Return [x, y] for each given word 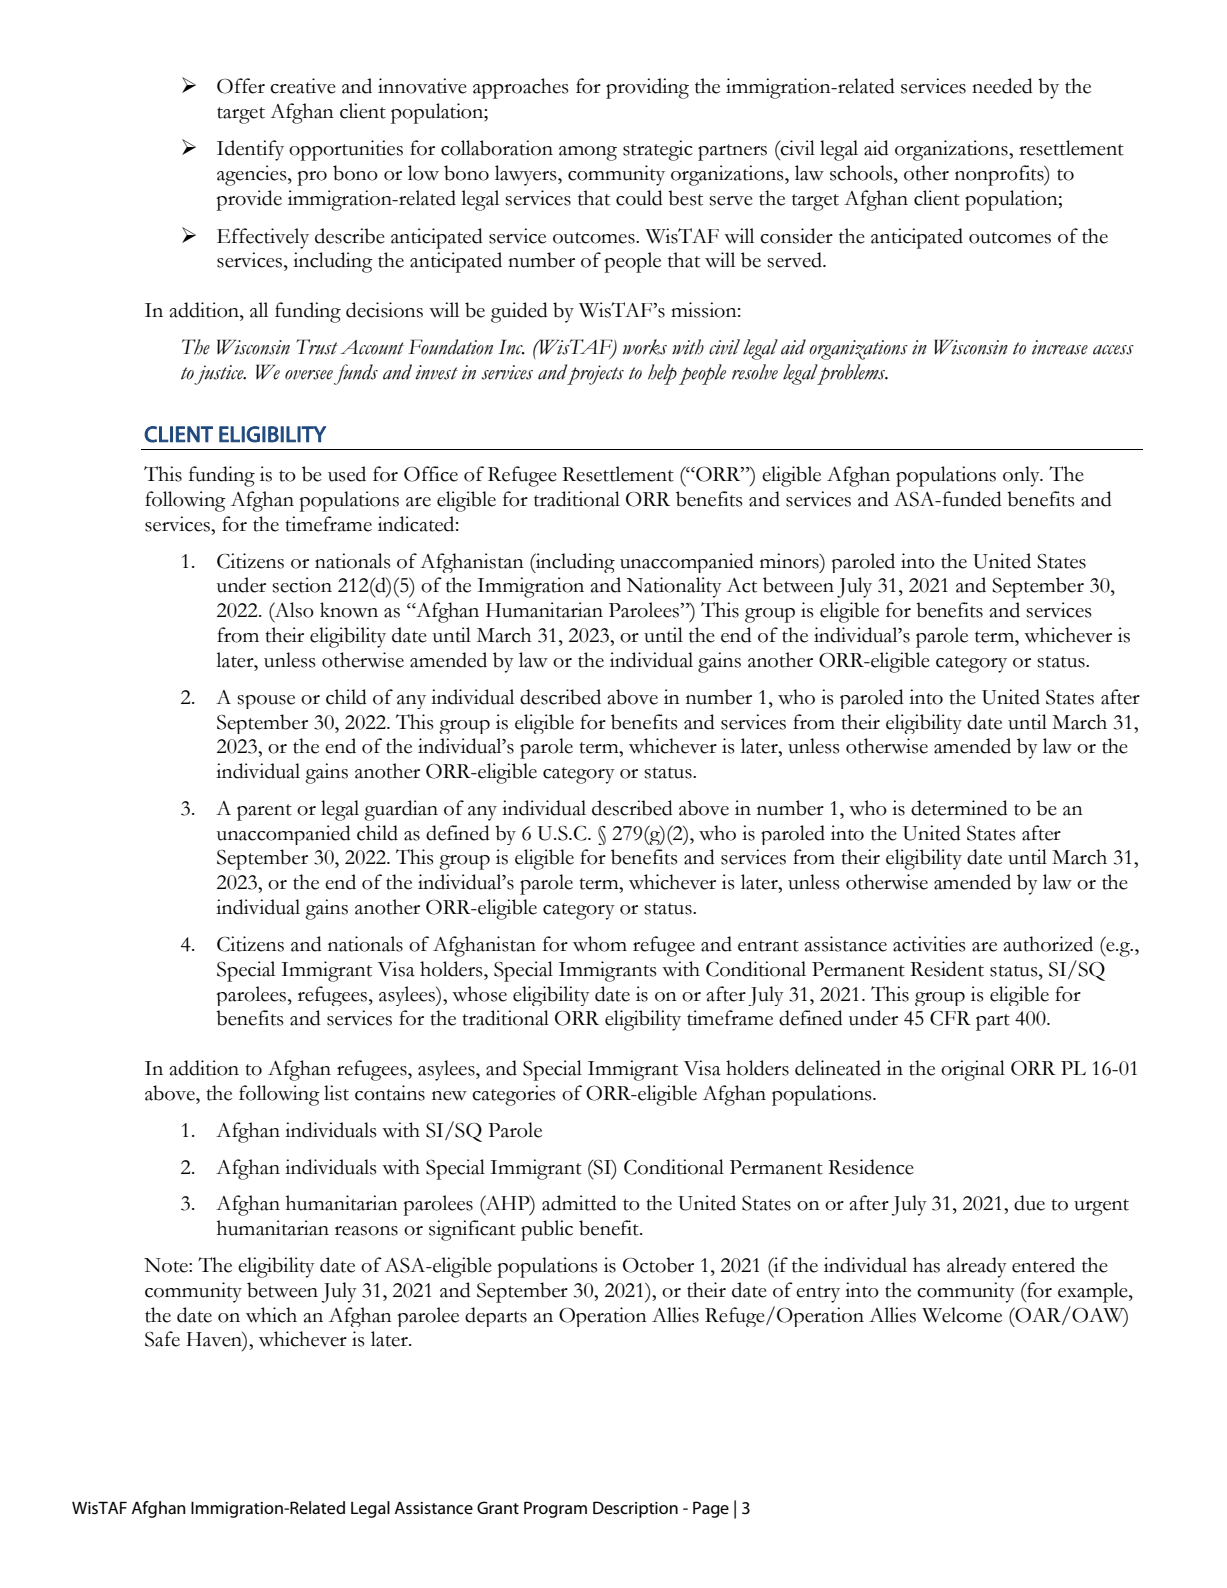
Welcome [962, 1315]
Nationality [674, 587]
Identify [250, 150]
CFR [950, 1018]
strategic [658, 150]
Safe [162, 1339]
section [302, 585]
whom [600, 944]
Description [635, 1509]
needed [1002, 86]
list [336, 1093]
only [1022, 476]
